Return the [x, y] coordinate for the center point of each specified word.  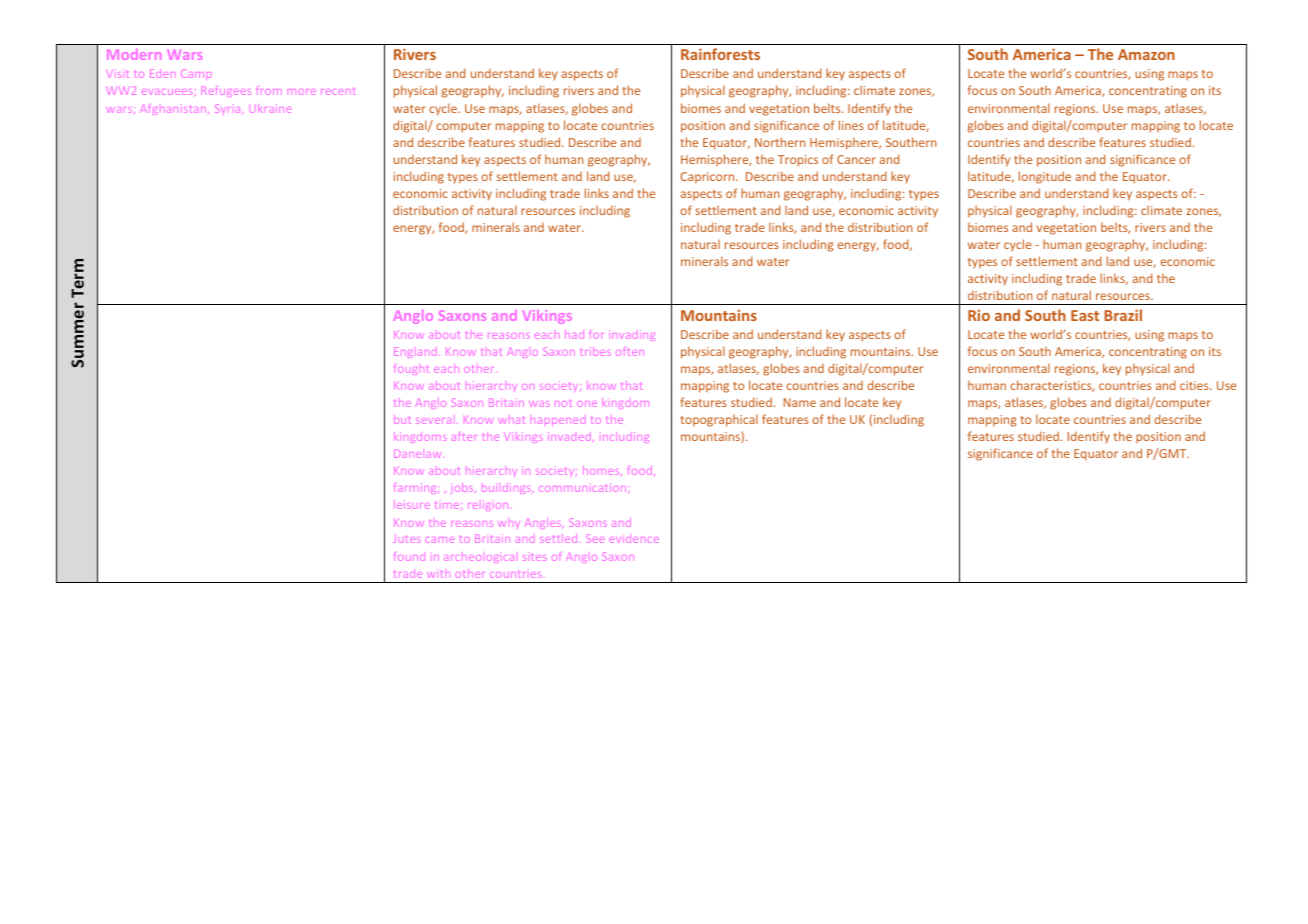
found [409, 557]
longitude [1045, 177]
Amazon [1146, 54]
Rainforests [720, 54]
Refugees [227, 92]
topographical [719, 420]
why [509, 524]
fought [411, 369]
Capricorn [708, 178]
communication [582, 487]
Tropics [798, 161]
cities [1195, 385]
